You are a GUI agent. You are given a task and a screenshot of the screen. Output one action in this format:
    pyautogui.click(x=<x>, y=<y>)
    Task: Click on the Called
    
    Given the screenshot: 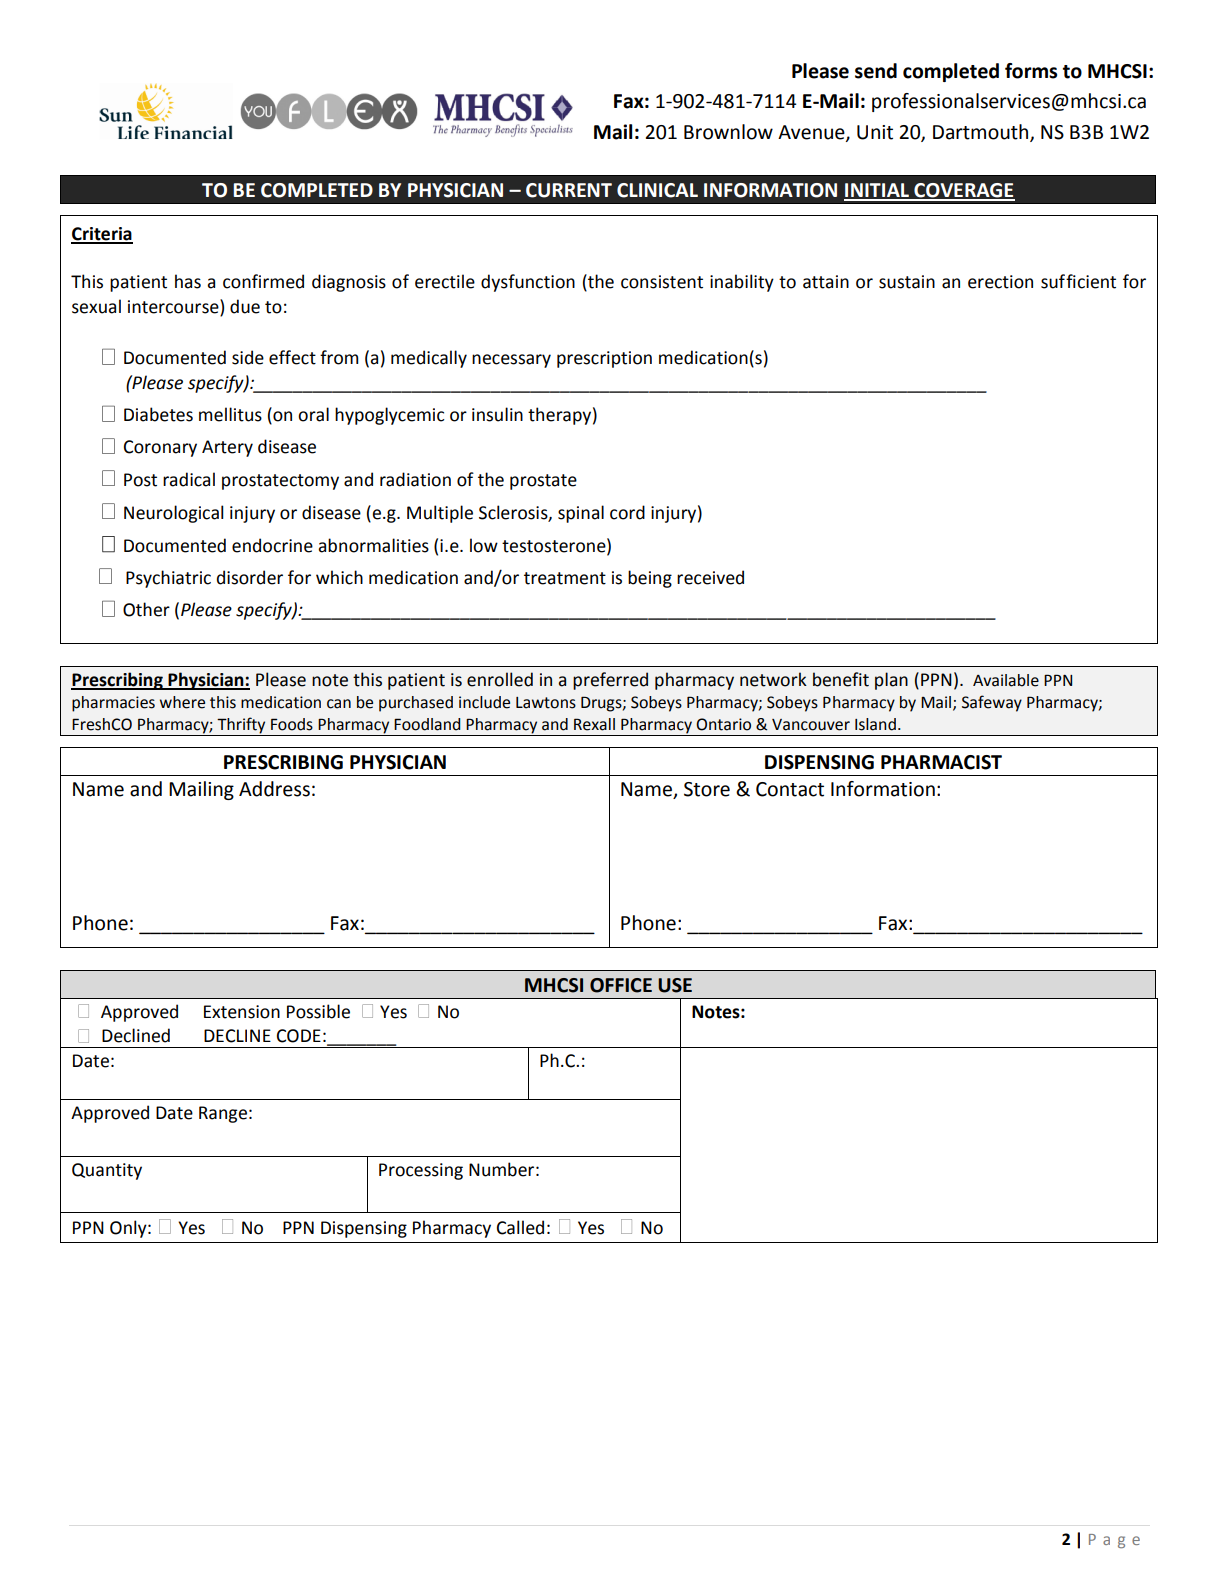 What is the action you would take?
    pyautogui.click(x=520, y=1227)
